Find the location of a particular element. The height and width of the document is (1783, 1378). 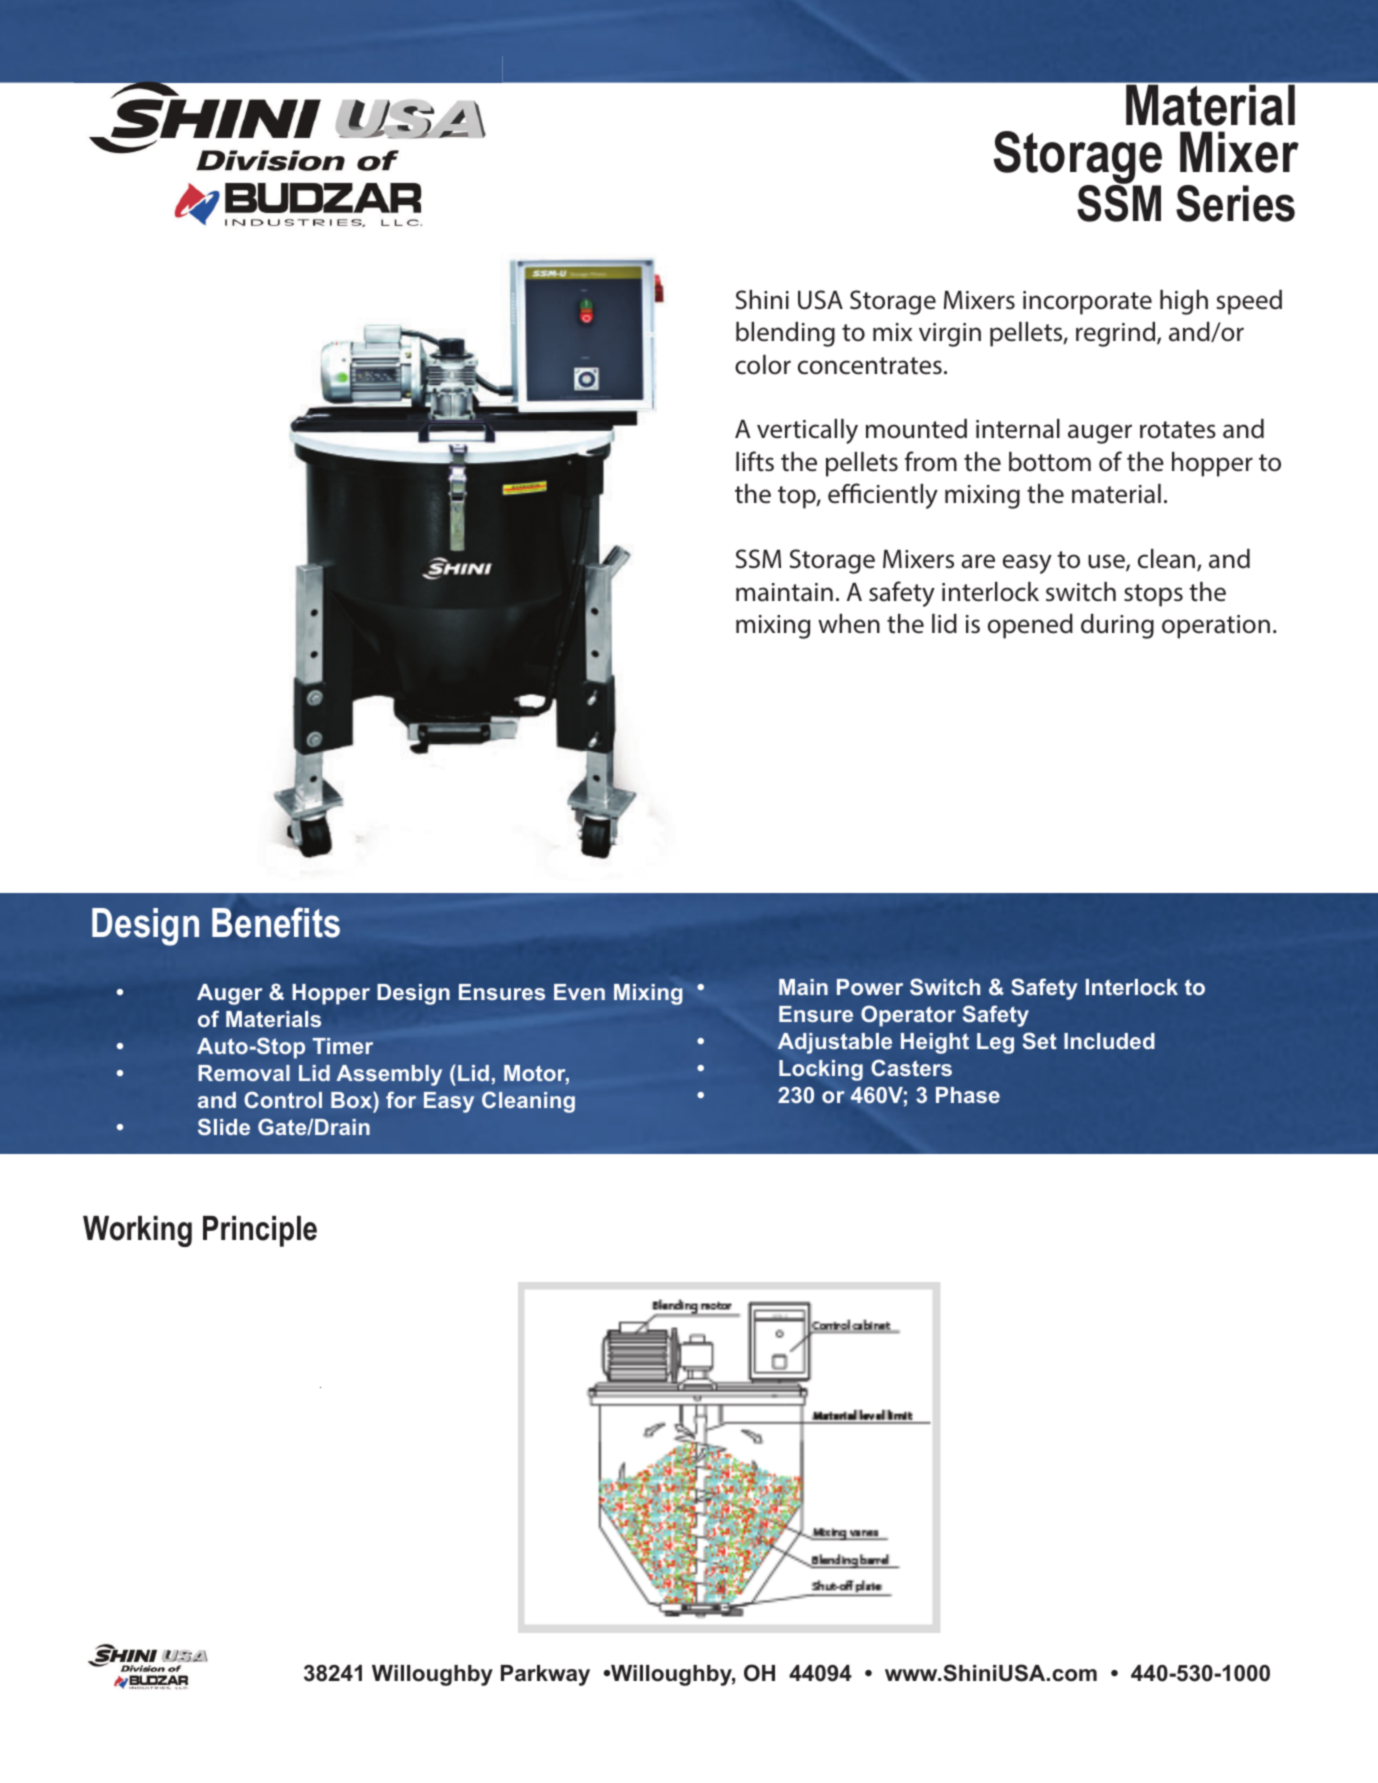

Benefits is located at coordinates (276, 922).
